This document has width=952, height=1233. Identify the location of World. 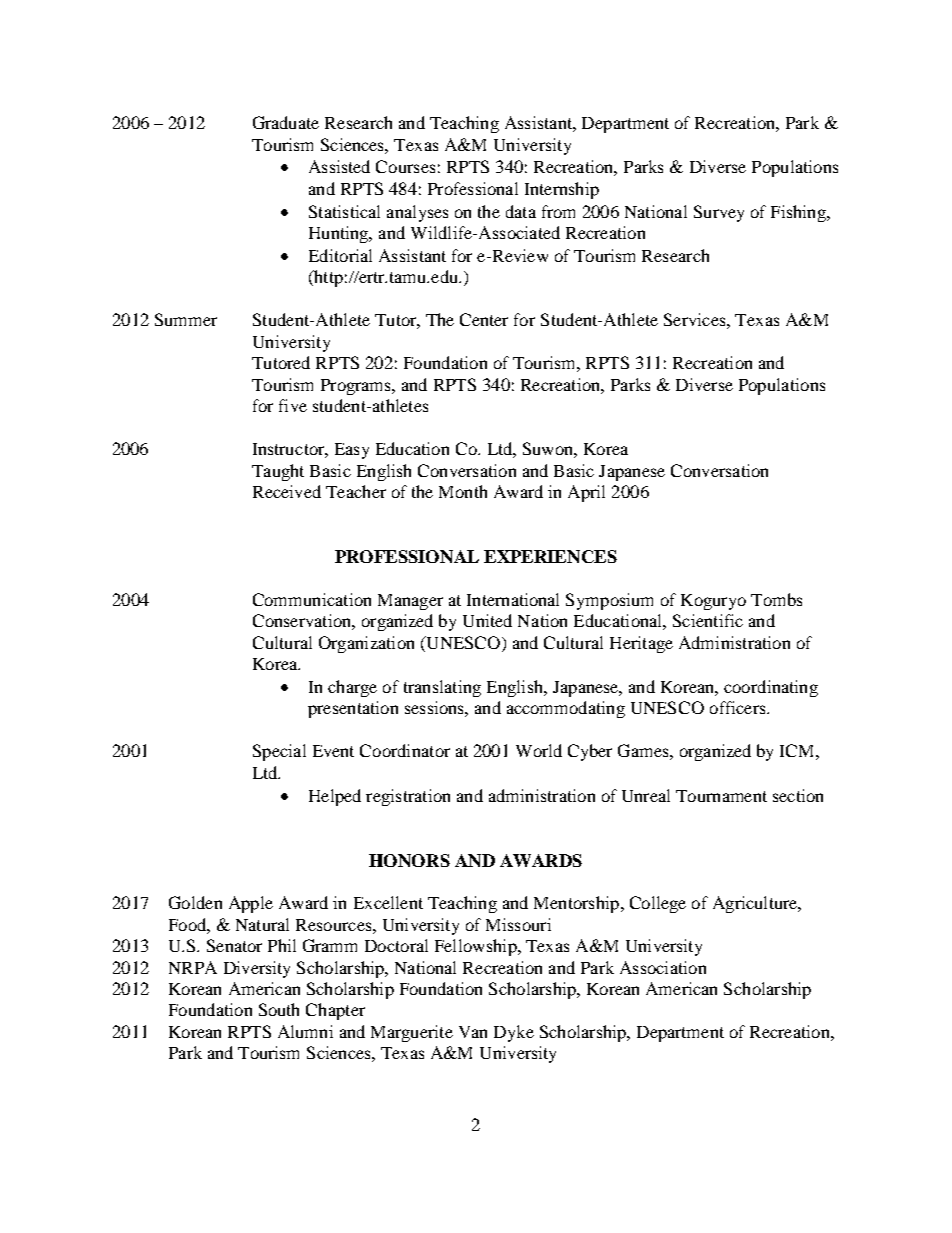
(539, 750).
